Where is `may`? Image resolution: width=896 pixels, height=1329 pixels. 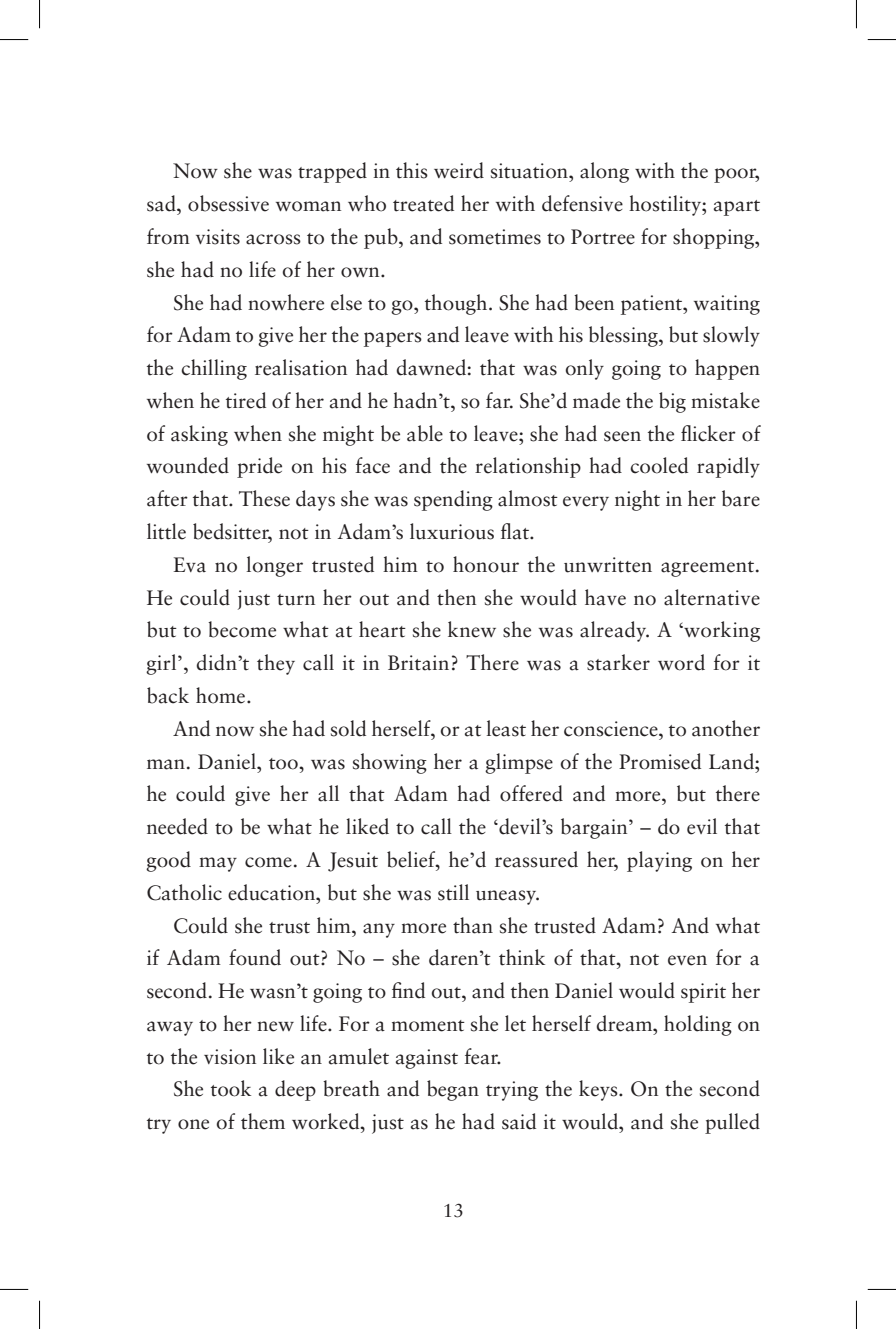 may is located at coordinates (218, 864).
